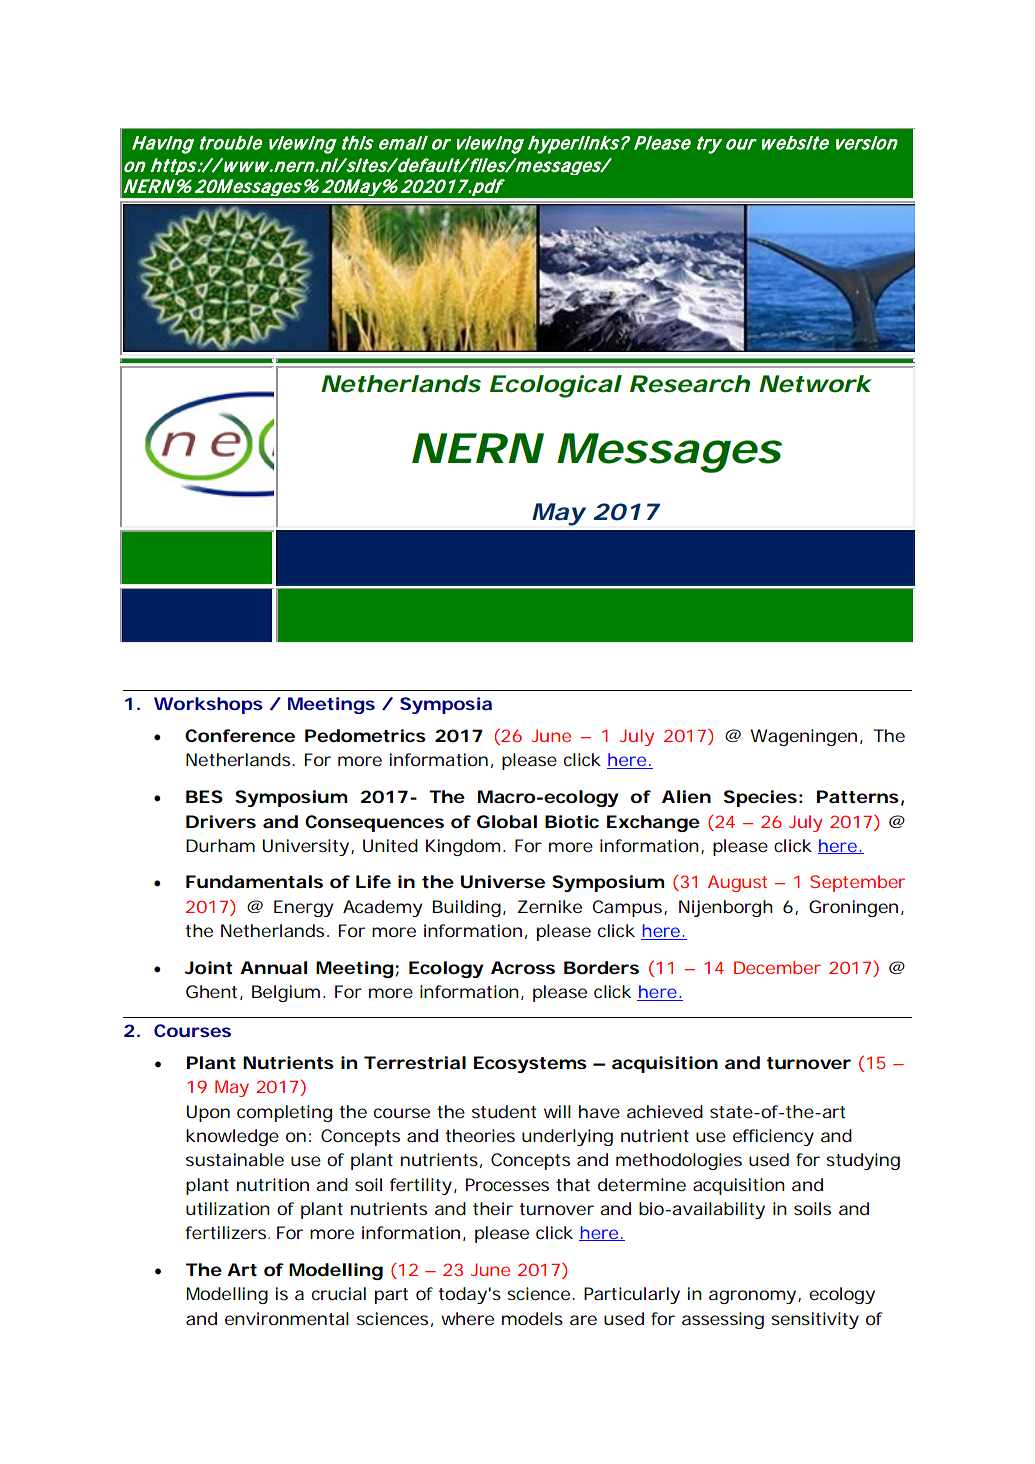 The height and width of the page is (1464, 1035). Describe the element at coordinates (235, 1159) in the page. I see `sustainable` at that location.
